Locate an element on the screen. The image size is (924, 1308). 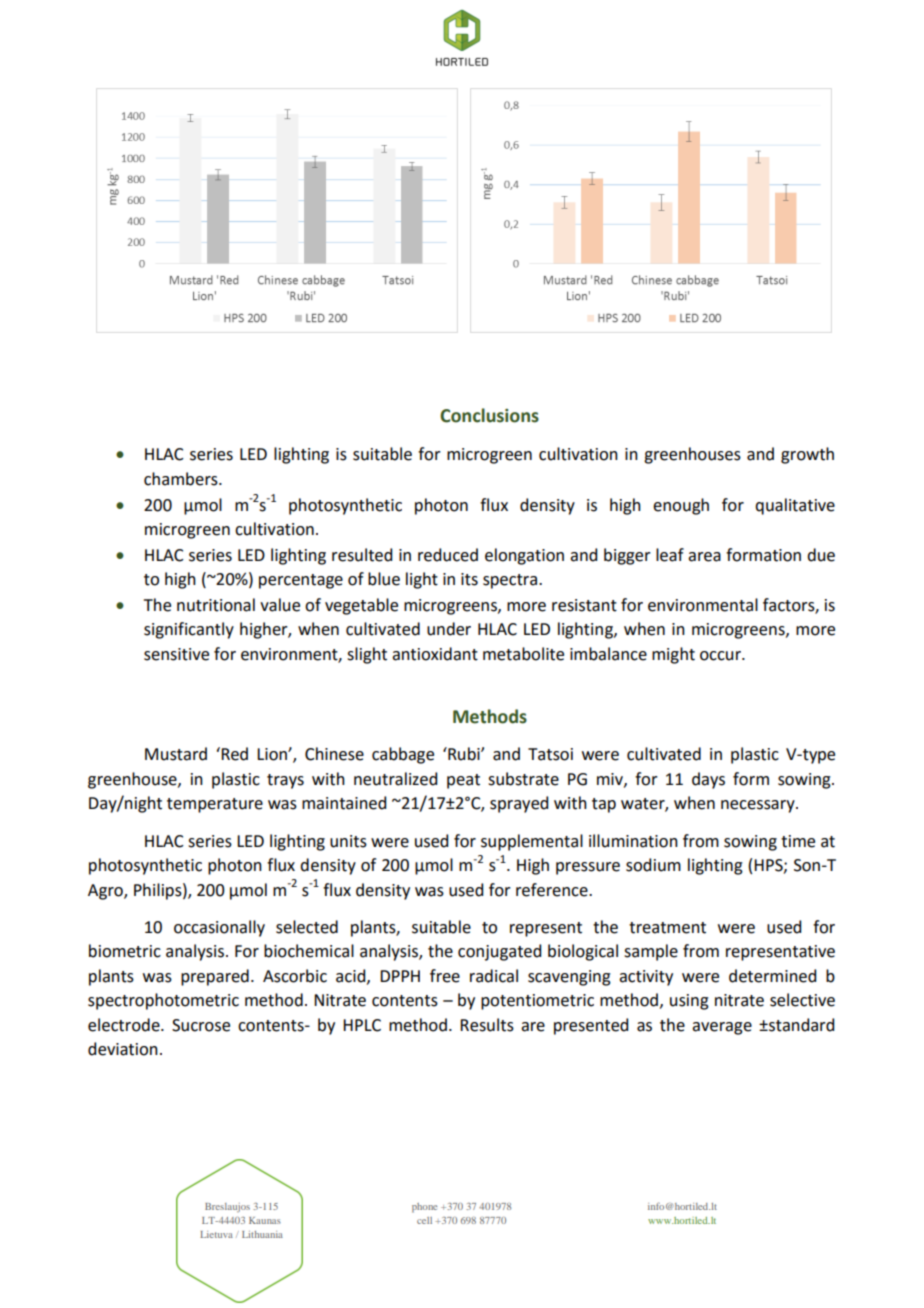
determined is located at coordinates (772, 976).
